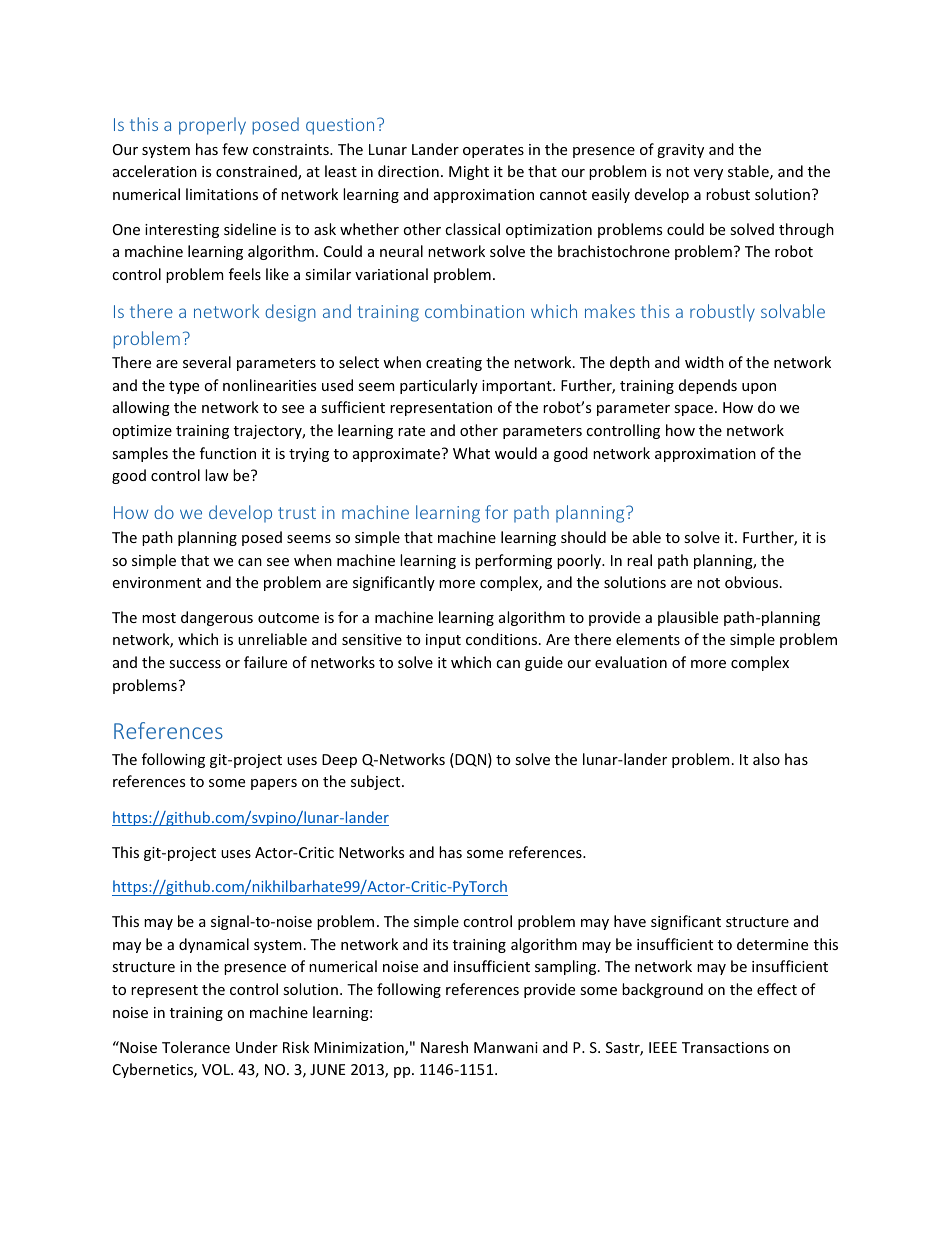 This screenshot has height=1233, width=952. What do you see at coordinates (440, 944) in the screenshot?
I see `its` at bounding box center [440, 944].
